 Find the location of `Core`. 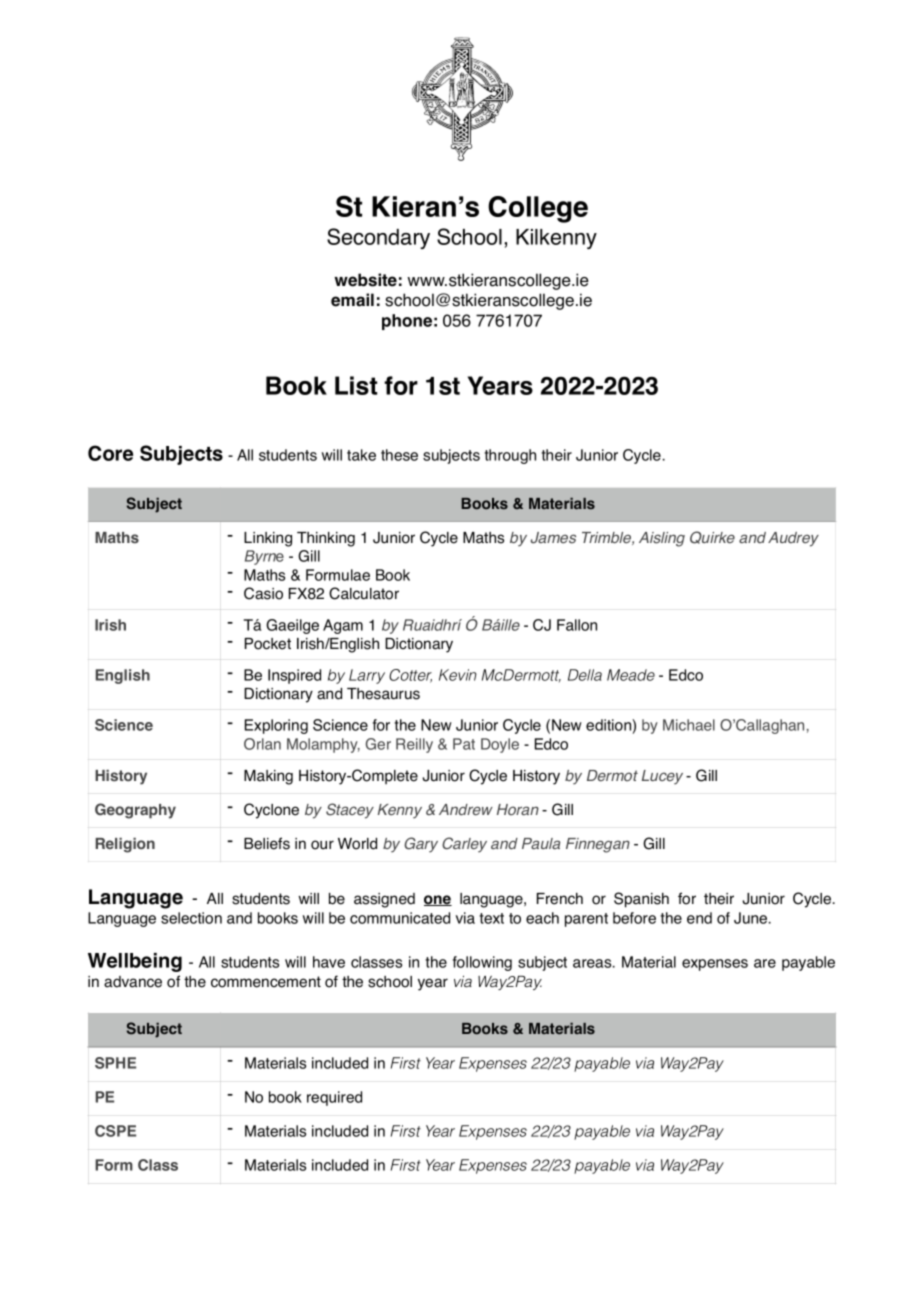

Core is located at coordinates (110, 453).
